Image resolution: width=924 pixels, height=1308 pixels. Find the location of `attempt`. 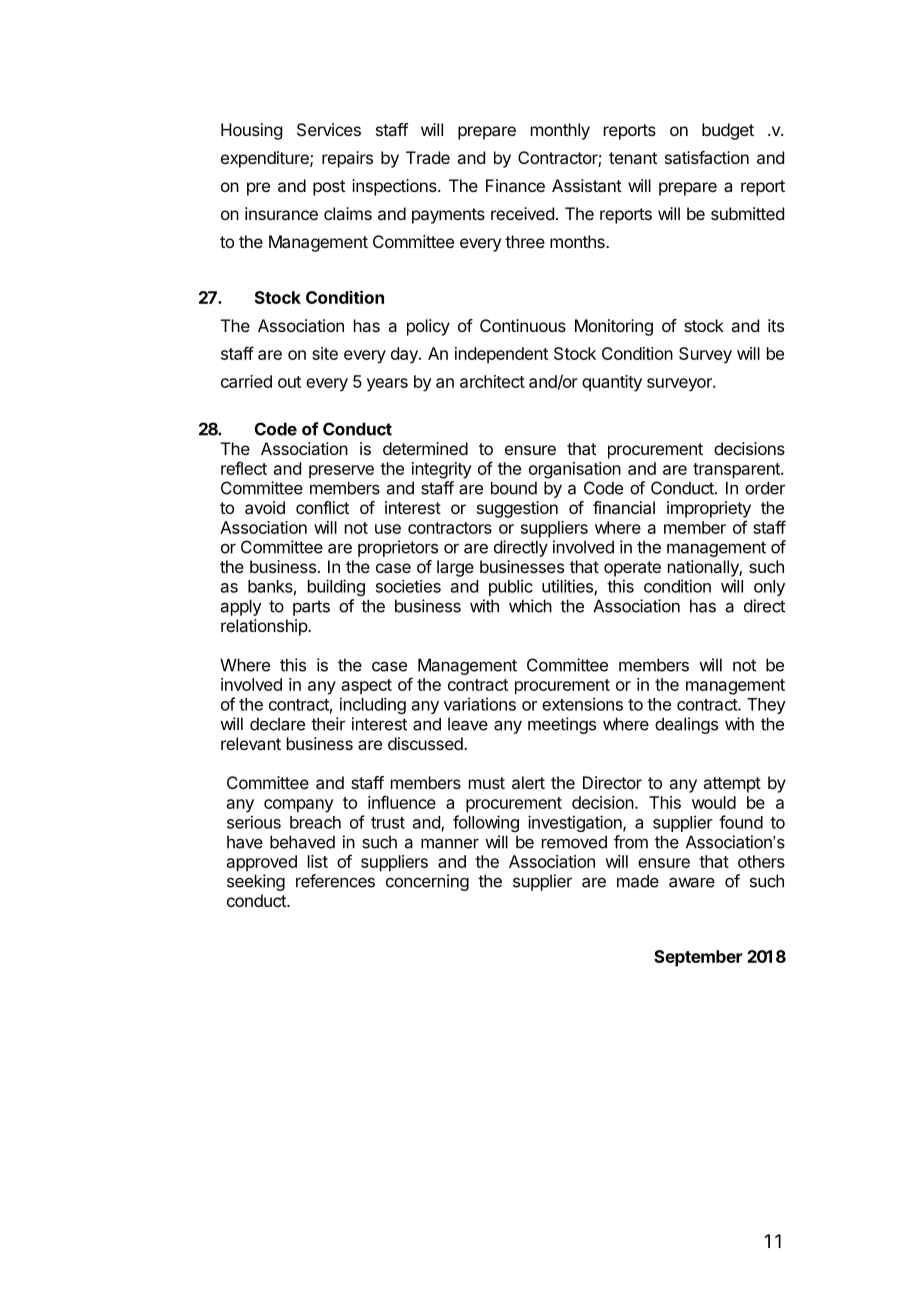

attempt is located at coordinates (732, 785).
